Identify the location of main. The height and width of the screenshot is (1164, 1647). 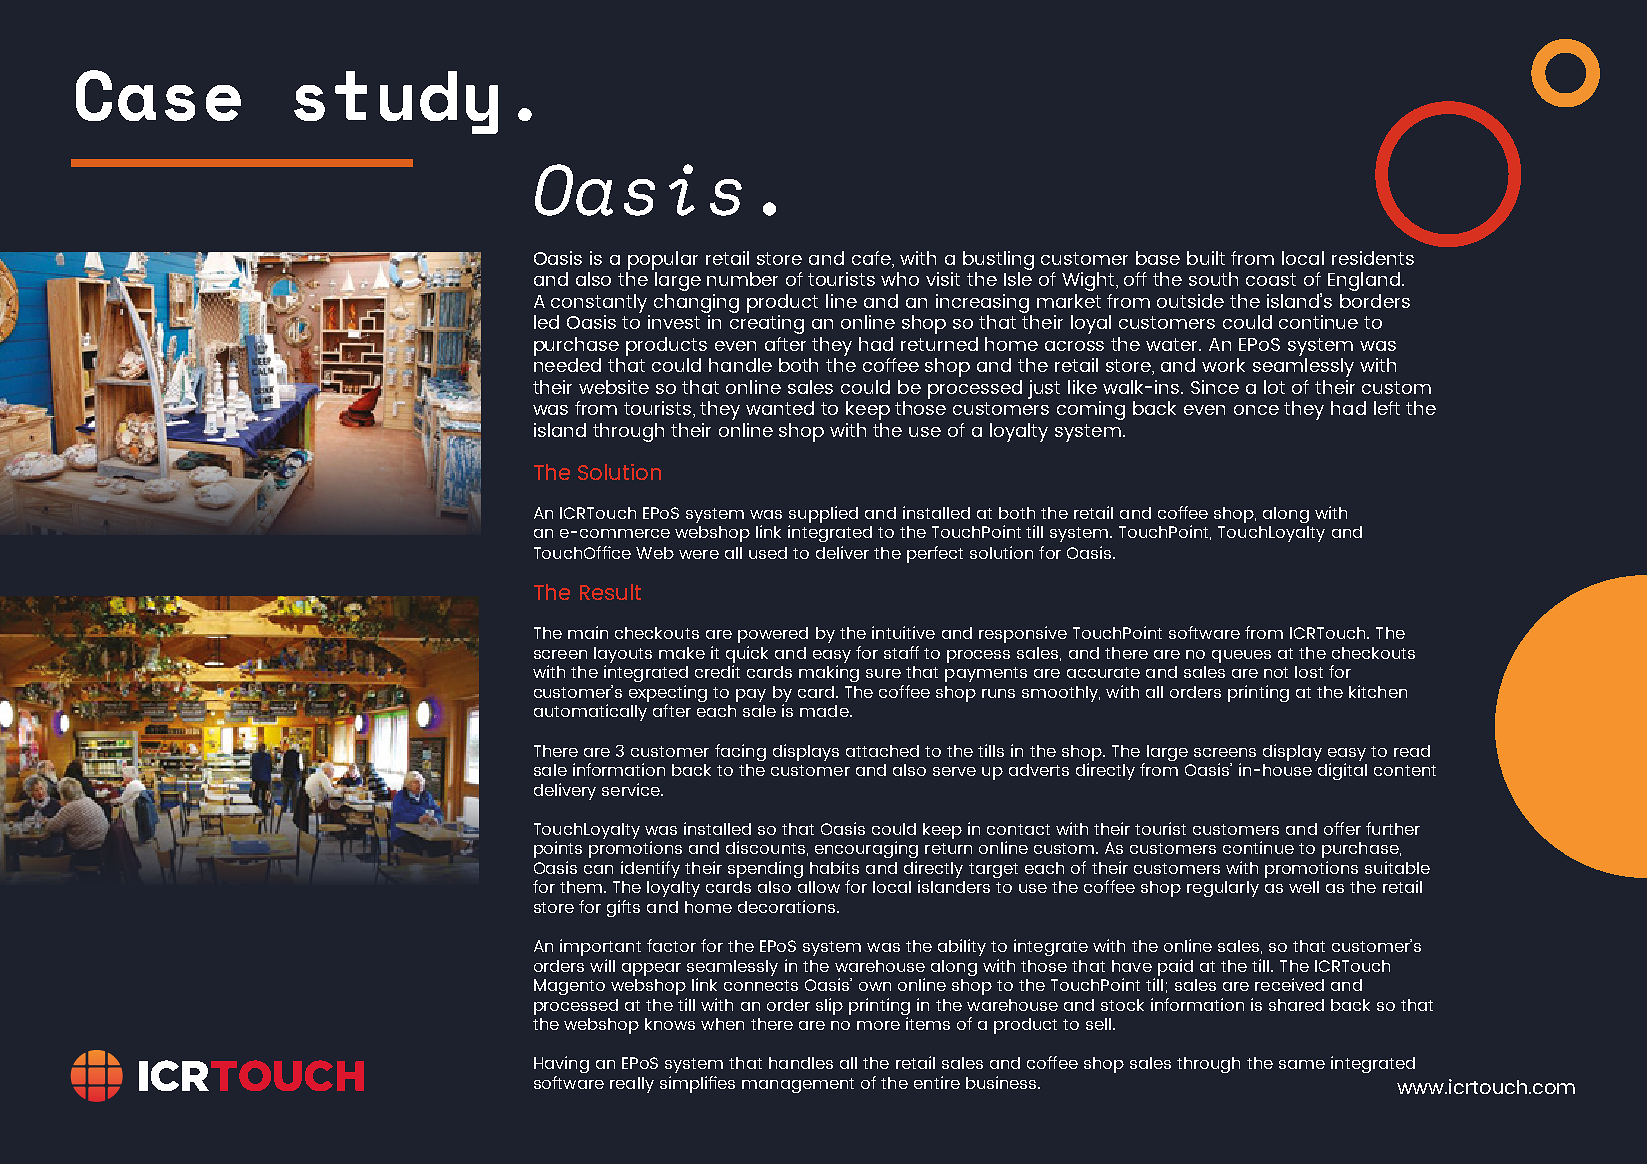
(588, 632).
